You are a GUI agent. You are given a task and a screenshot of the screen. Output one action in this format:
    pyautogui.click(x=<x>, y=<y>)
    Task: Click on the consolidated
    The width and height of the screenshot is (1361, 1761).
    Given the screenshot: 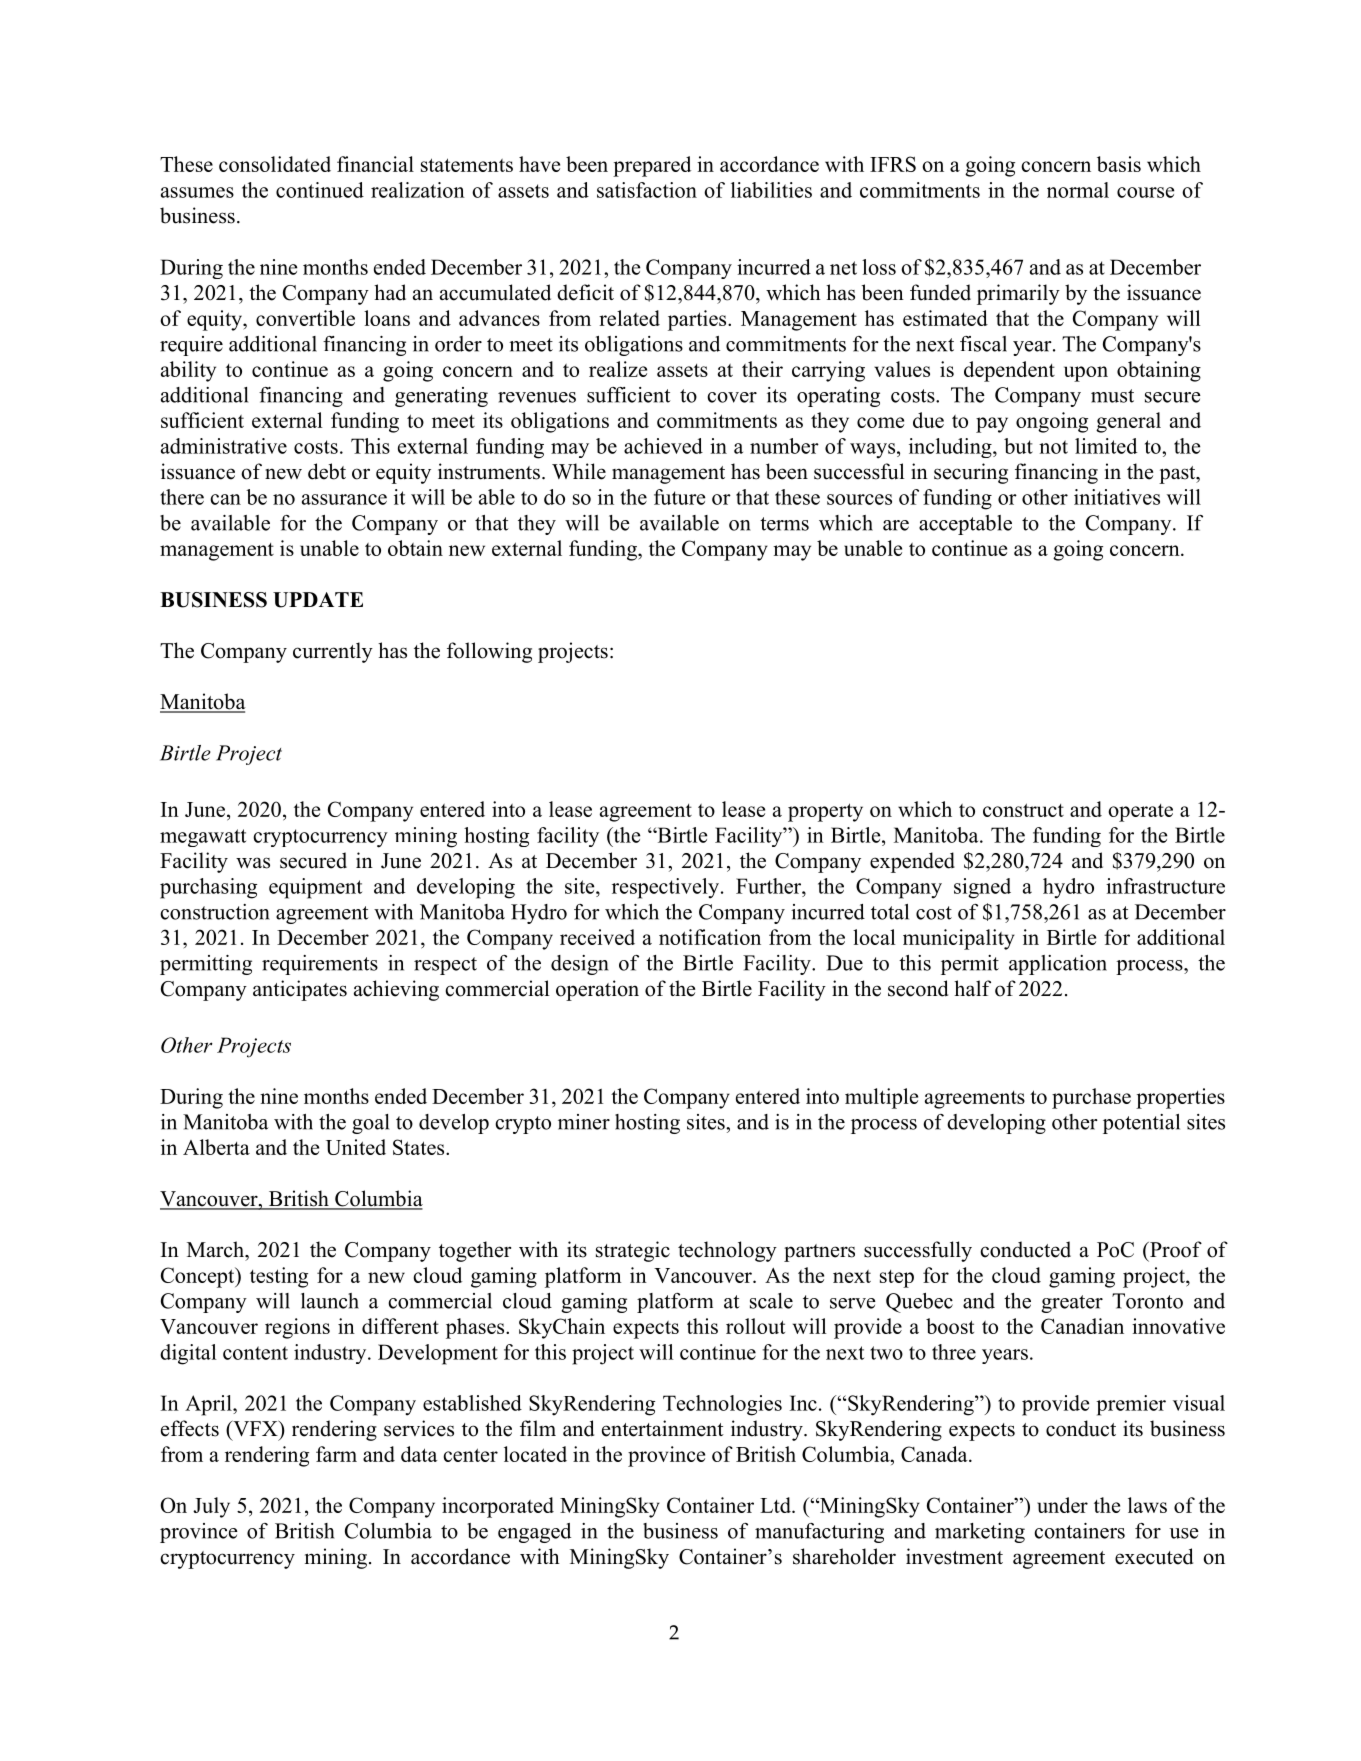 What is the action you would take?
    pyautogui.click(x=275, y=164)
